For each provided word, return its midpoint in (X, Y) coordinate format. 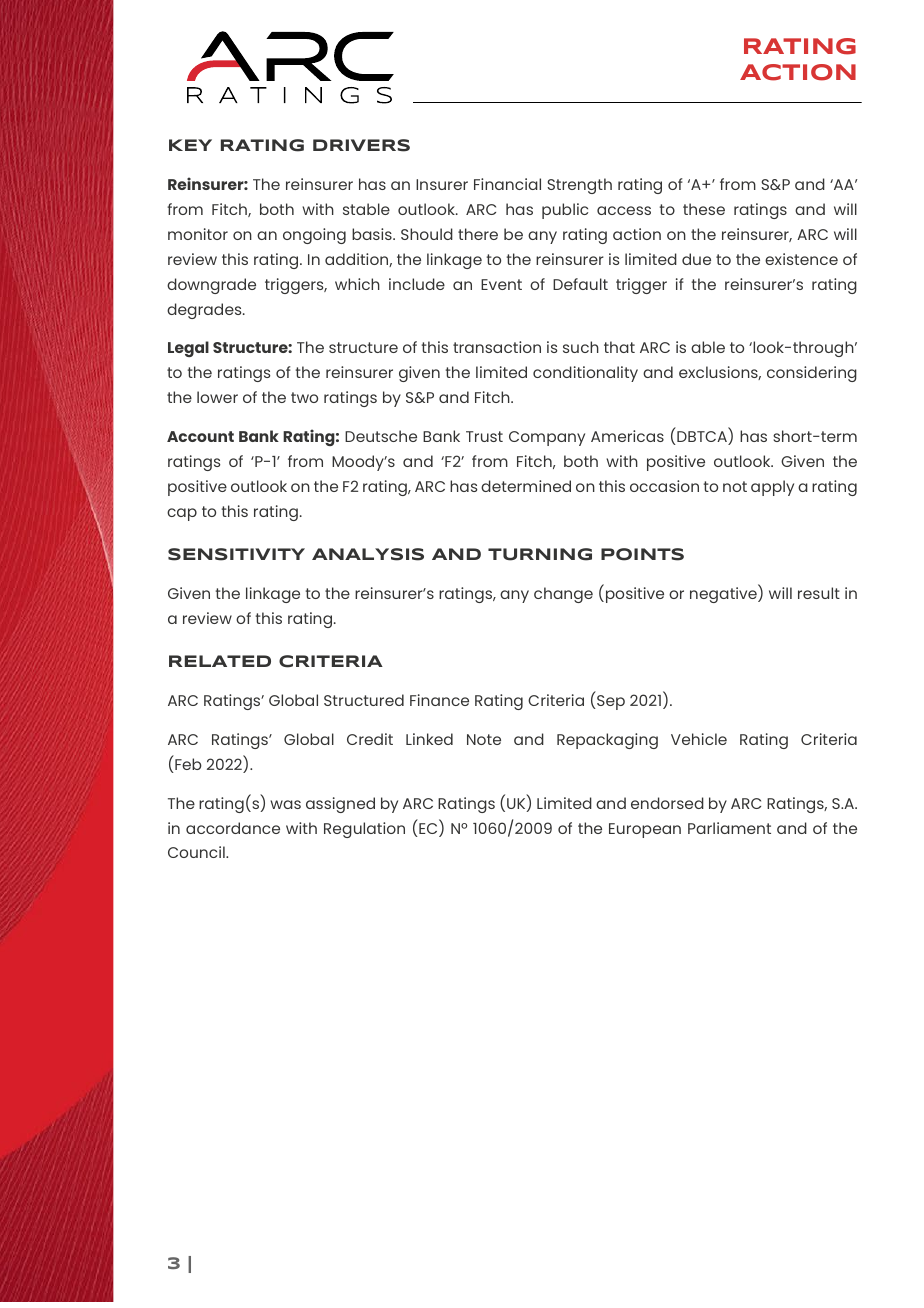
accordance (233, 828)
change (563, 595)
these (704, 209)
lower (217, 397)
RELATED (220, 661)
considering (812, 374)
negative (724, 594)
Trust (484, 436)
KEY (190, 145)
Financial (507, 184)
